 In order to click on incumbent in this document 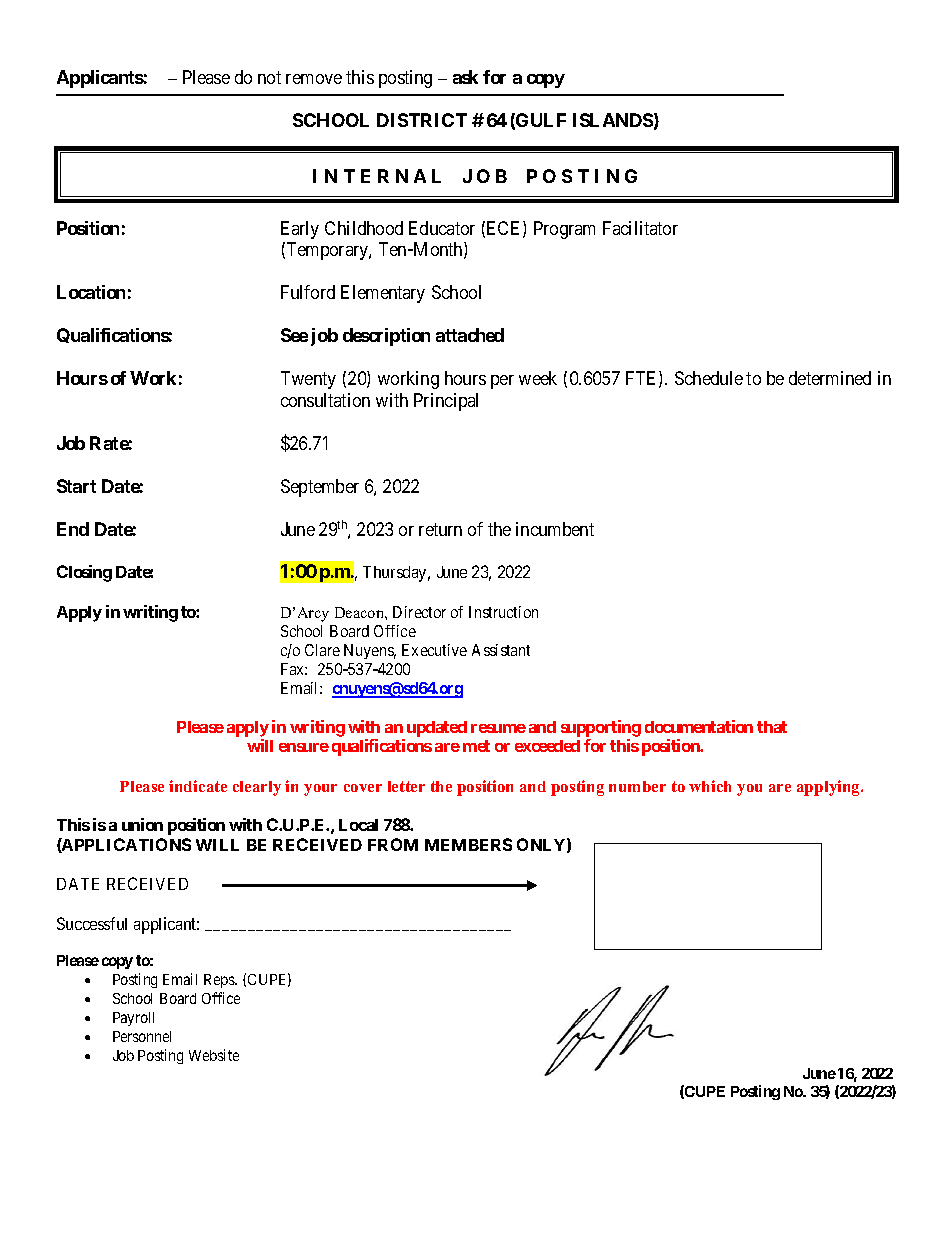, I will do `click(555, 529)`.
